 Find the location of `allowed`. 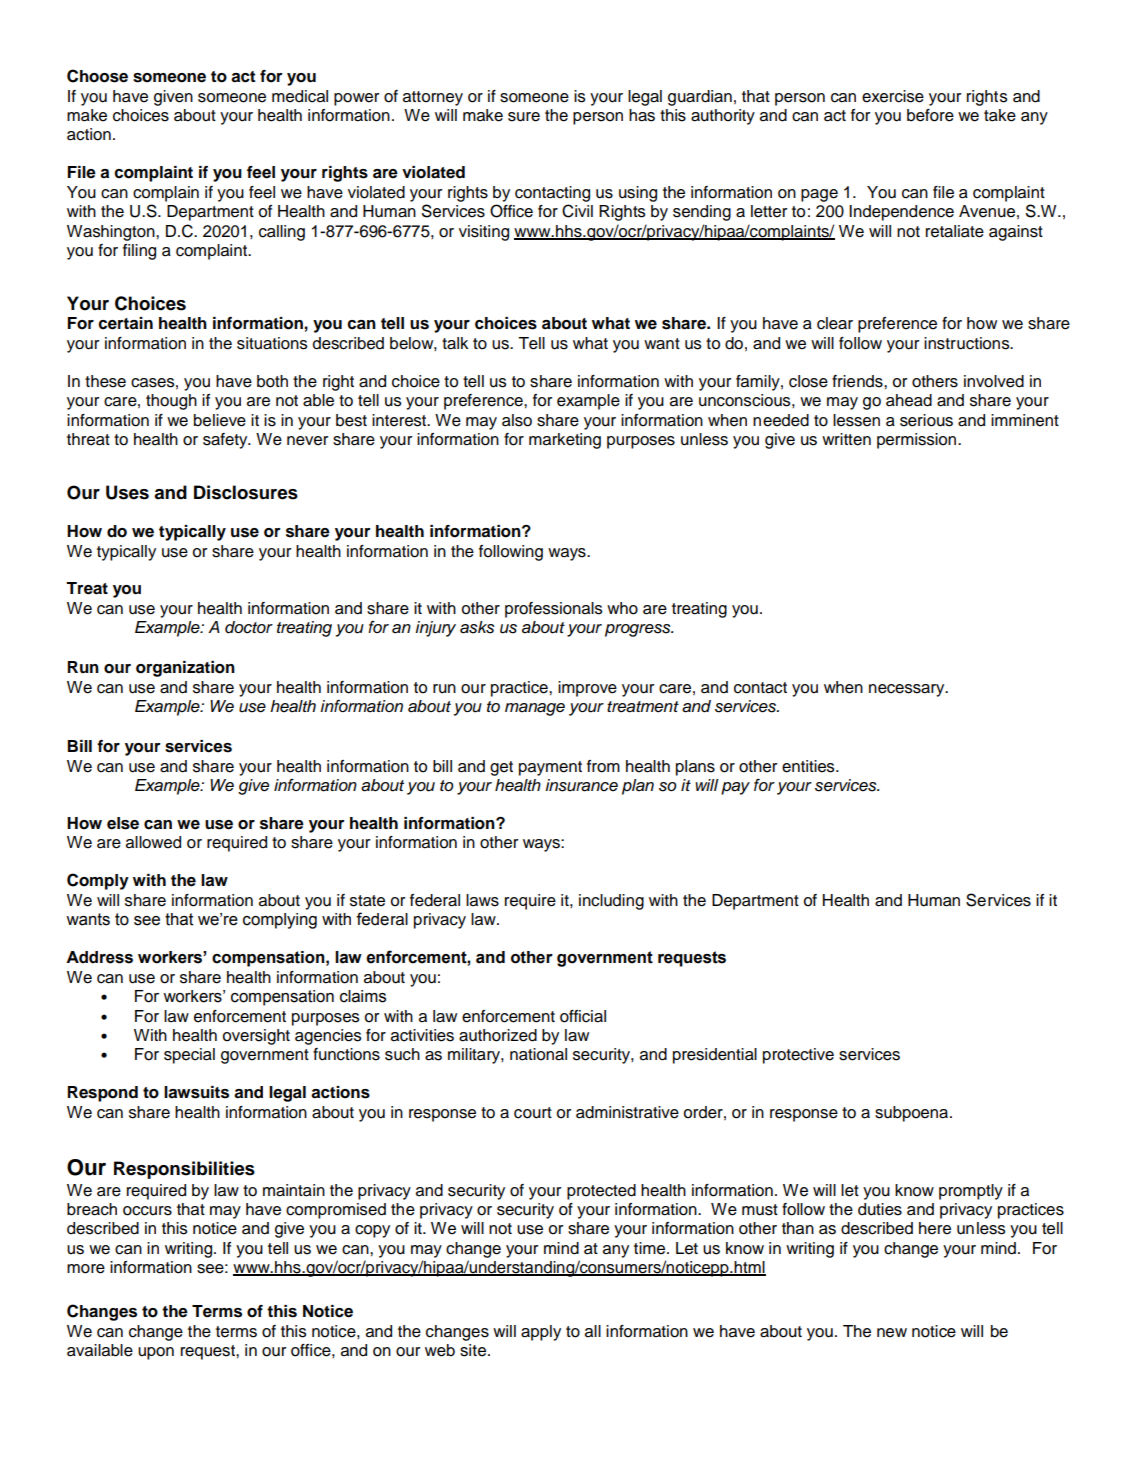

allowed is located at coordinates (153, 842).
